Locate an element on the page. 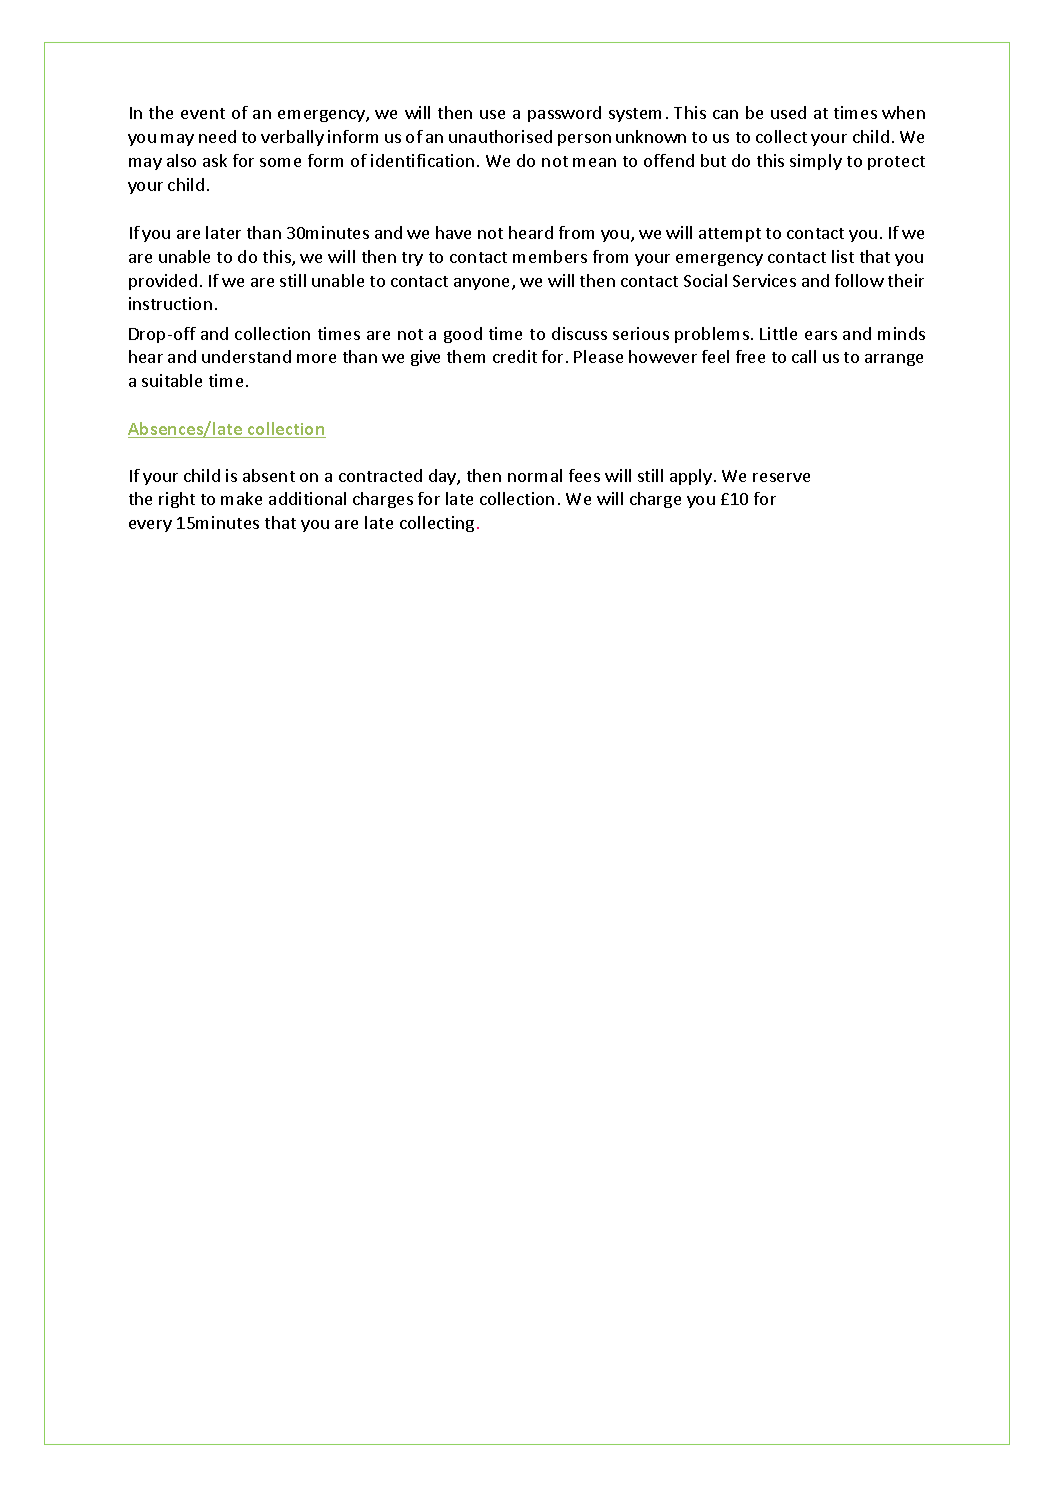 This document has width=1052, height=1487. understand is located at coordinates (246, 356).
